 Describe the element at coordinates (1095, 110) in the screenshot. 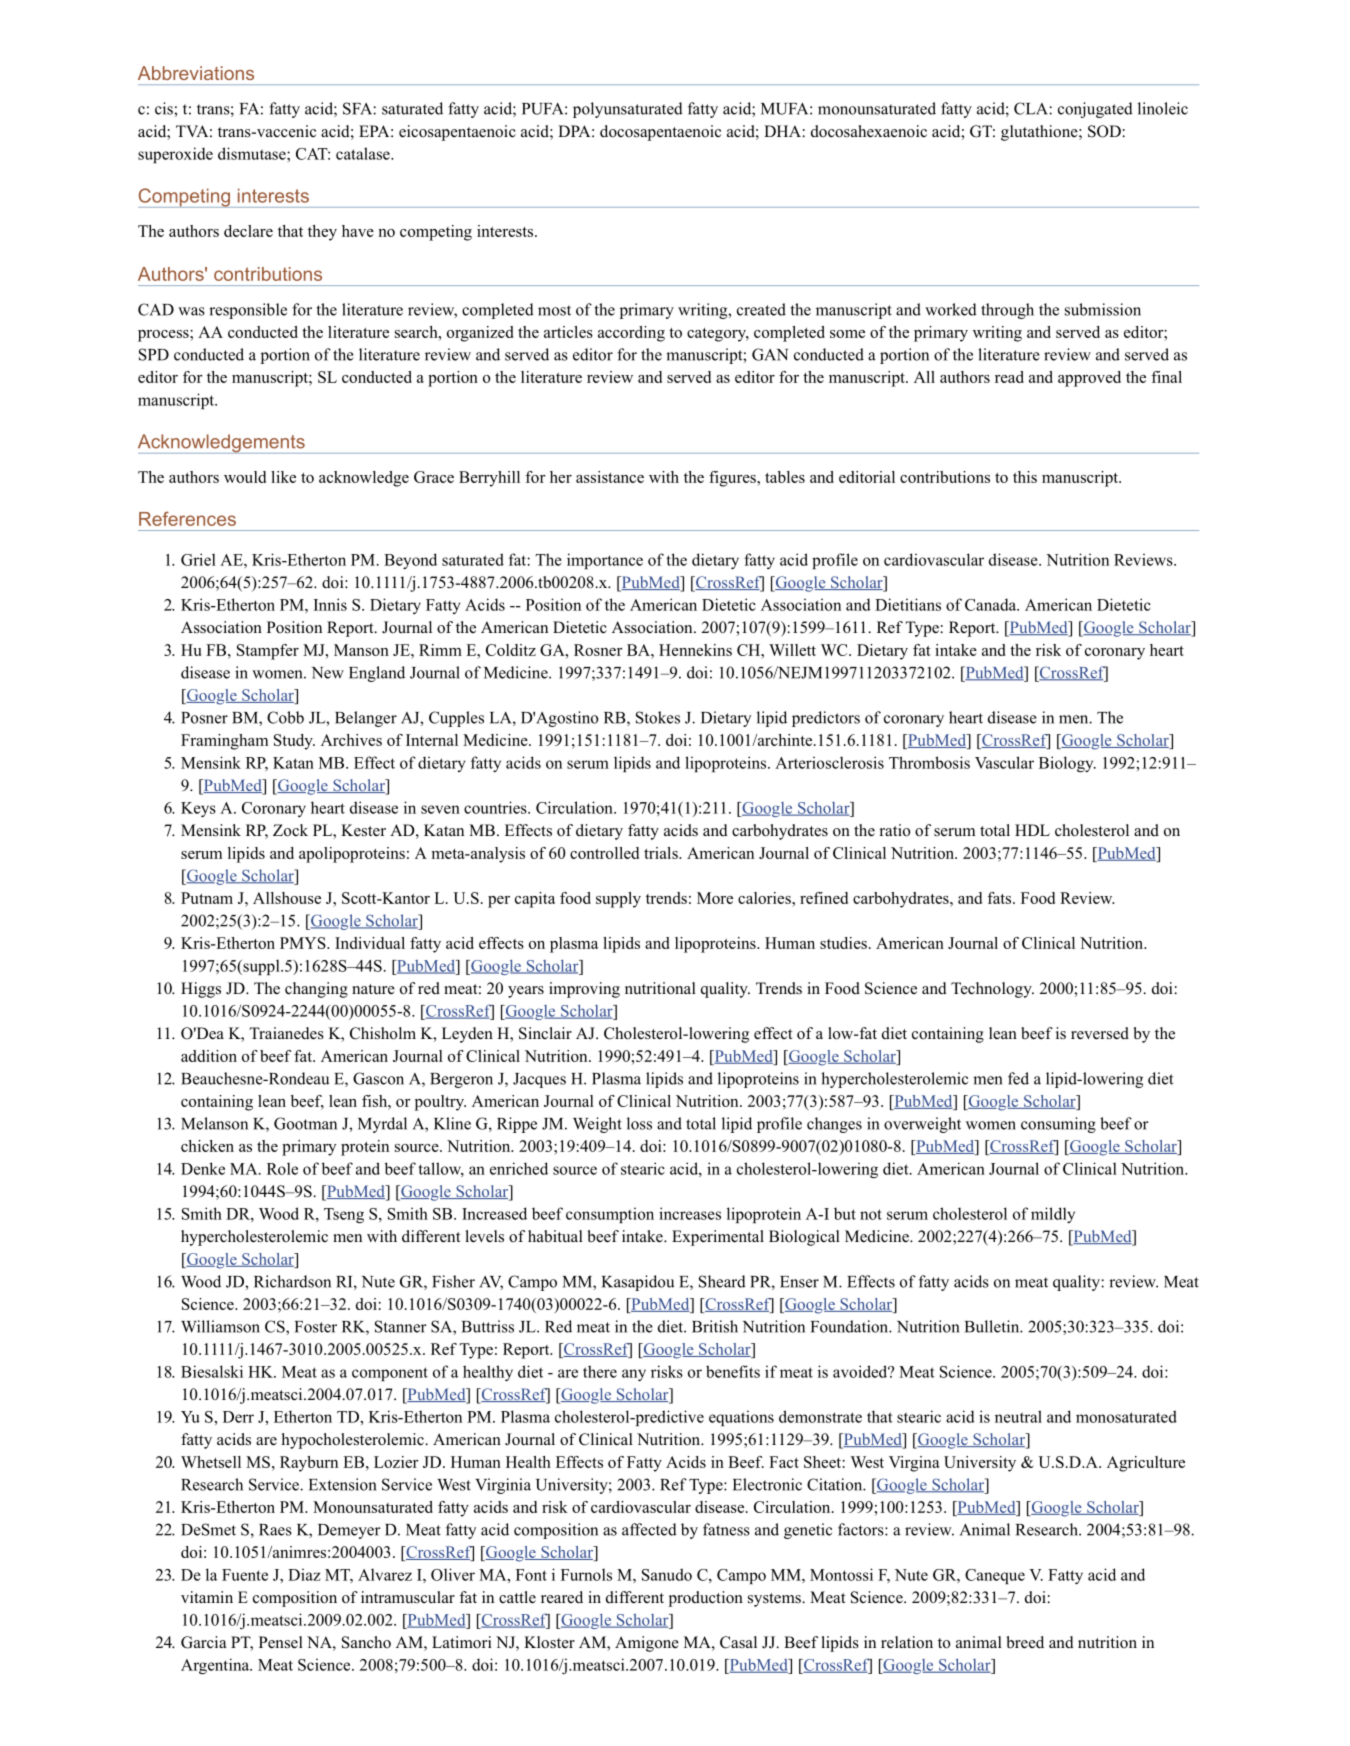

I see `conjugated` at that location.
